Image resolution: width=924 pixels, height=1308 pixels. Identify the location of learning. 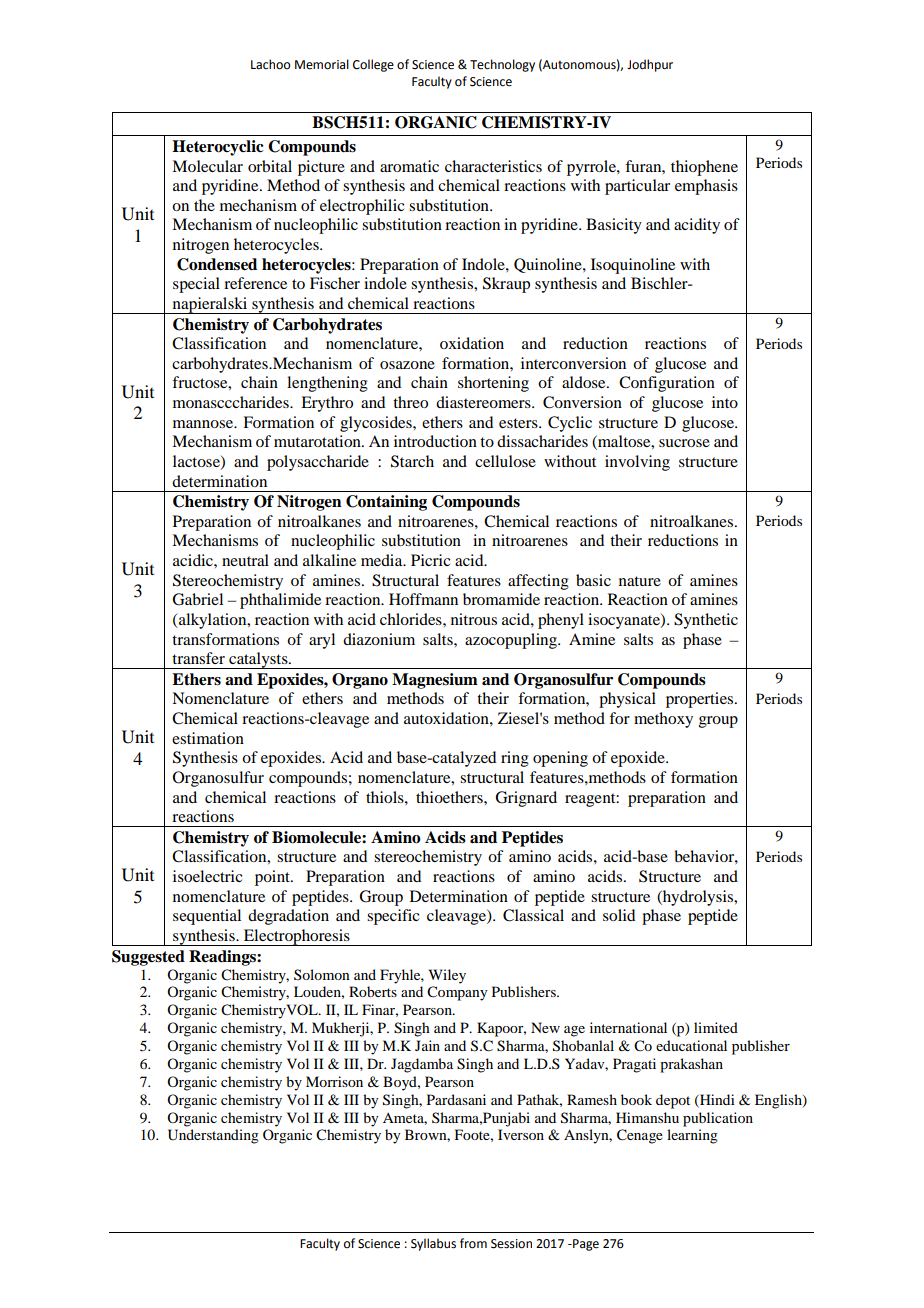
(692, 1136).
